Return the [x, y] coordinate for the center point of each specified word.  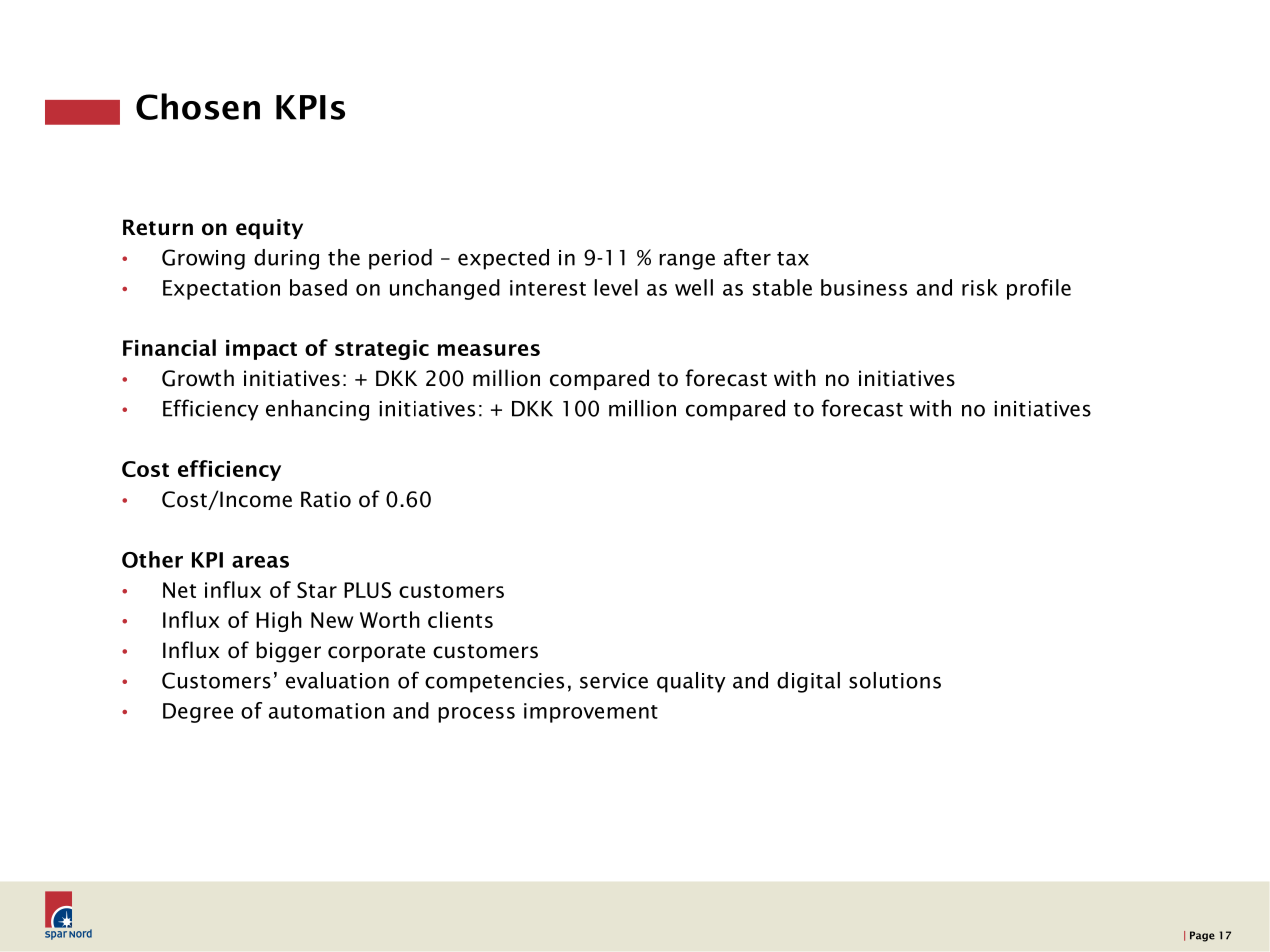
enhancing [317, 410]
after [747, 257]
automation [327, 711]
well [694, 287]
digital [808, 682]
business [864, 287]
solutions [895, 680]
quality [691, 682]
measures [489, 350]
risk [980, 287]
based [318, 287]
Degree [198, 713]
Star [317, 590]
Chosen [198, 106]
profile [1039, 289]
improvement [591, 713]
